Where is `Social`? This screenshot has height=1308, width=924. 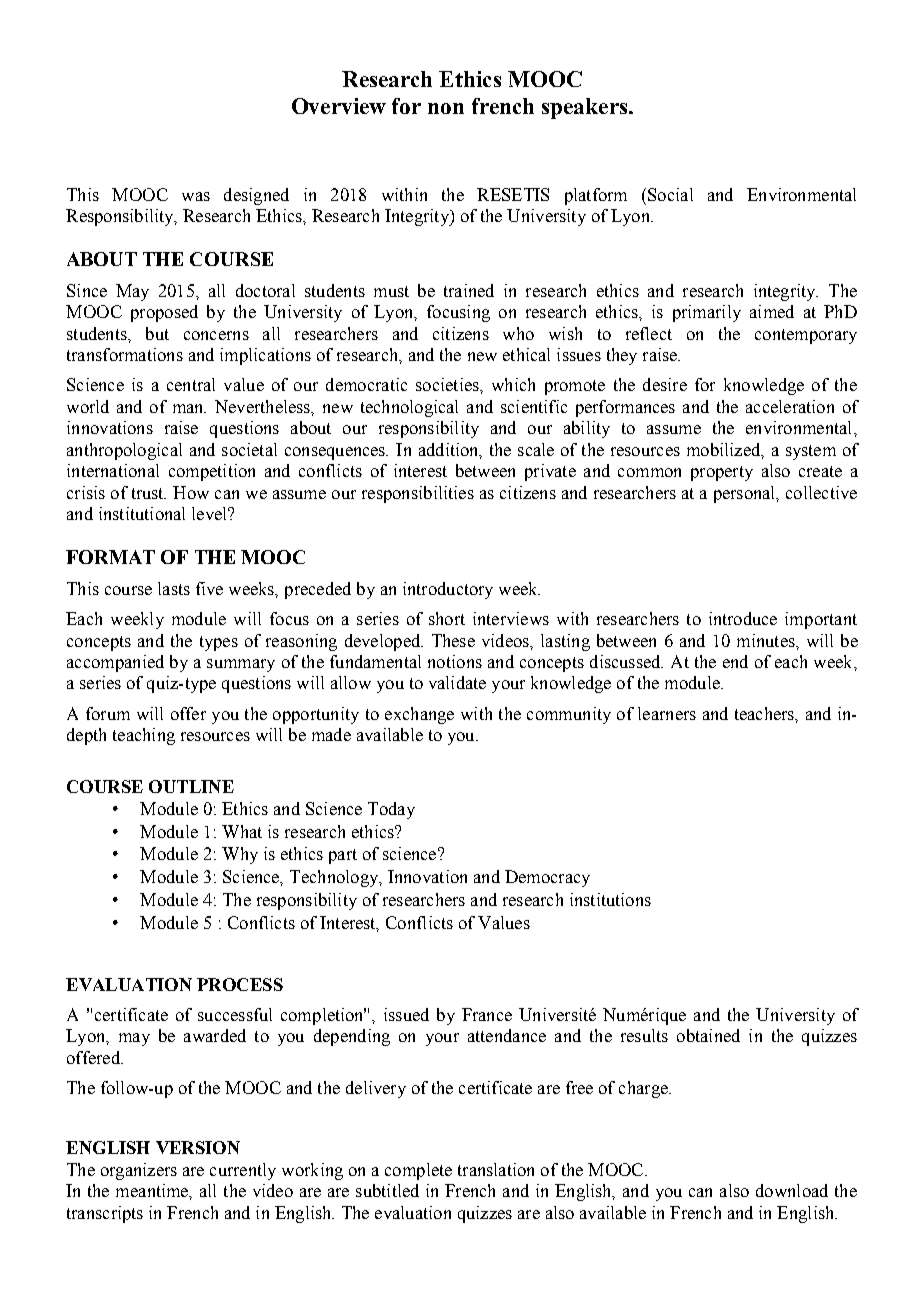
Social is located at coordinates (670, 194).
